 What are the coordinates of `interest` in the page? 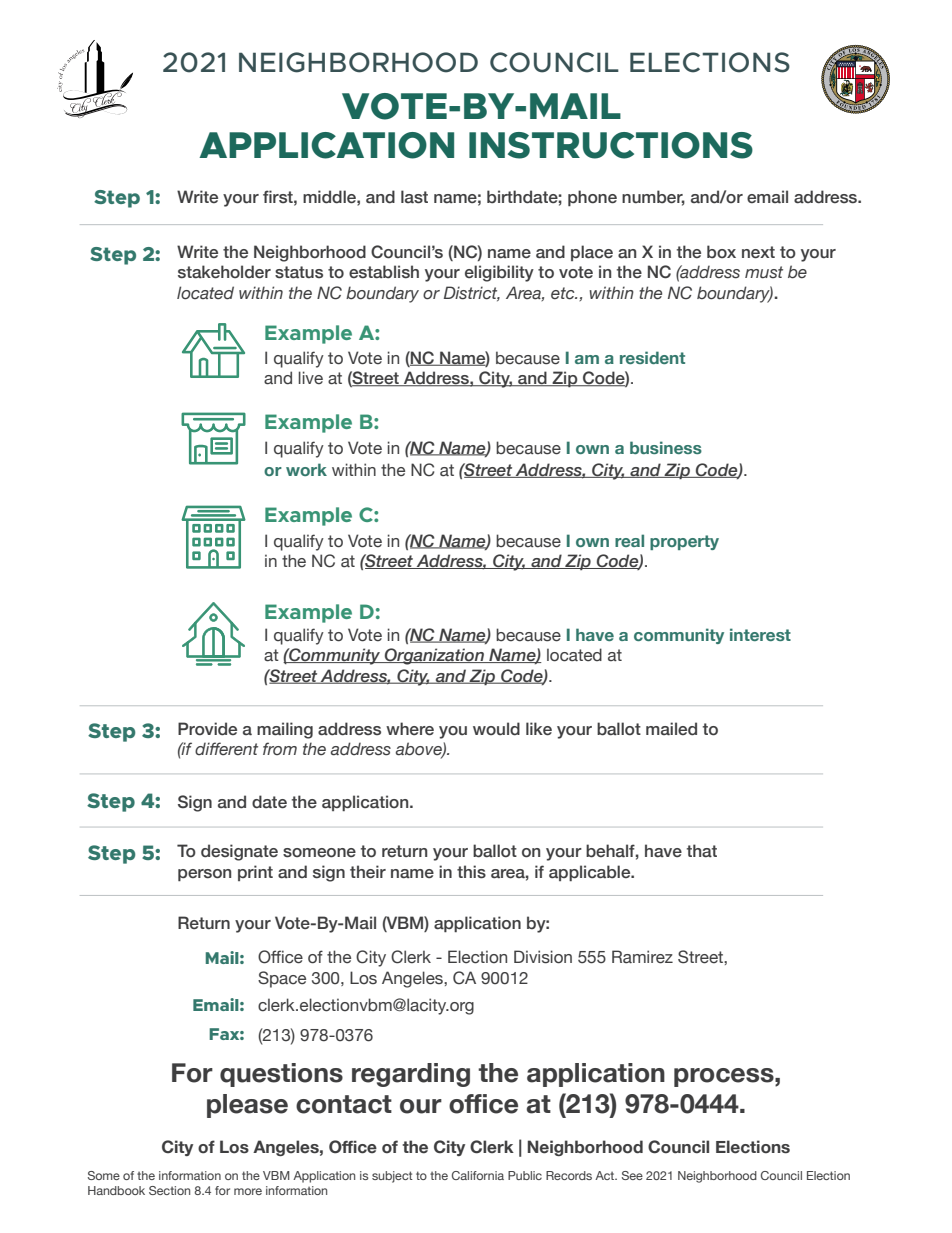 It's located at (760, 634).
